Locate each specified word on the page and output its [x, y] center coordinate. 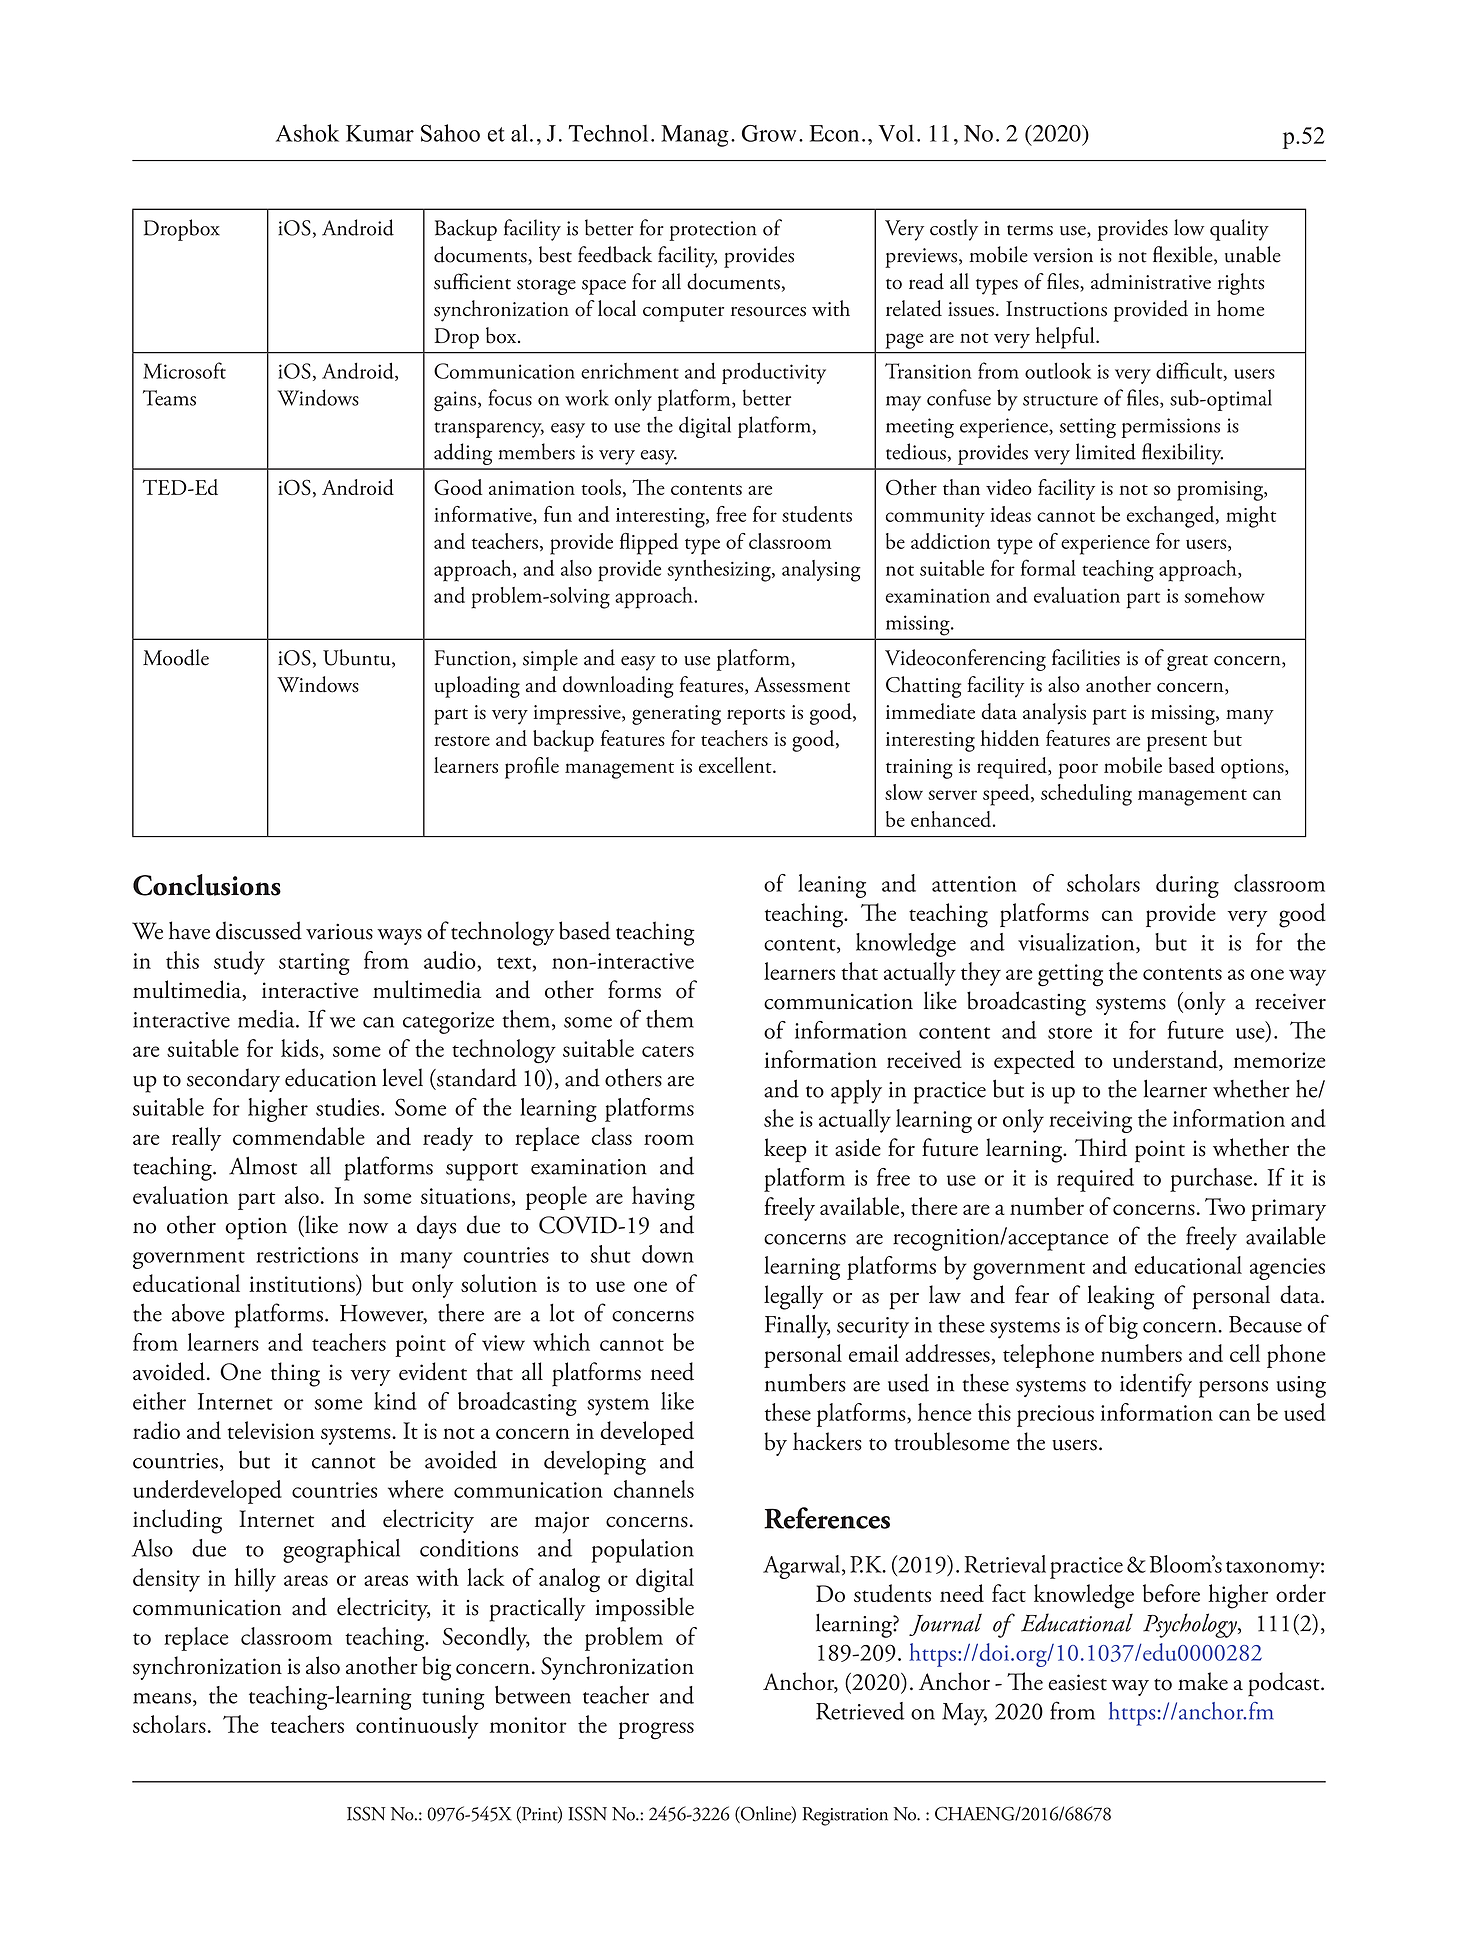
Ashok [307, 133]
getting [1070, 975]
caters [668, 1051]
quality [1239, 230]
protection [713, 231]
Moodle [176, 657]
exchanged [1171, 517]
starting [314, 964]
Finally [797, 1327]
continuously [417, 1727]
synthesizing [720, 571]
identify [1156, 1385]
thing [295, 1374]
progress [656, 1731]
